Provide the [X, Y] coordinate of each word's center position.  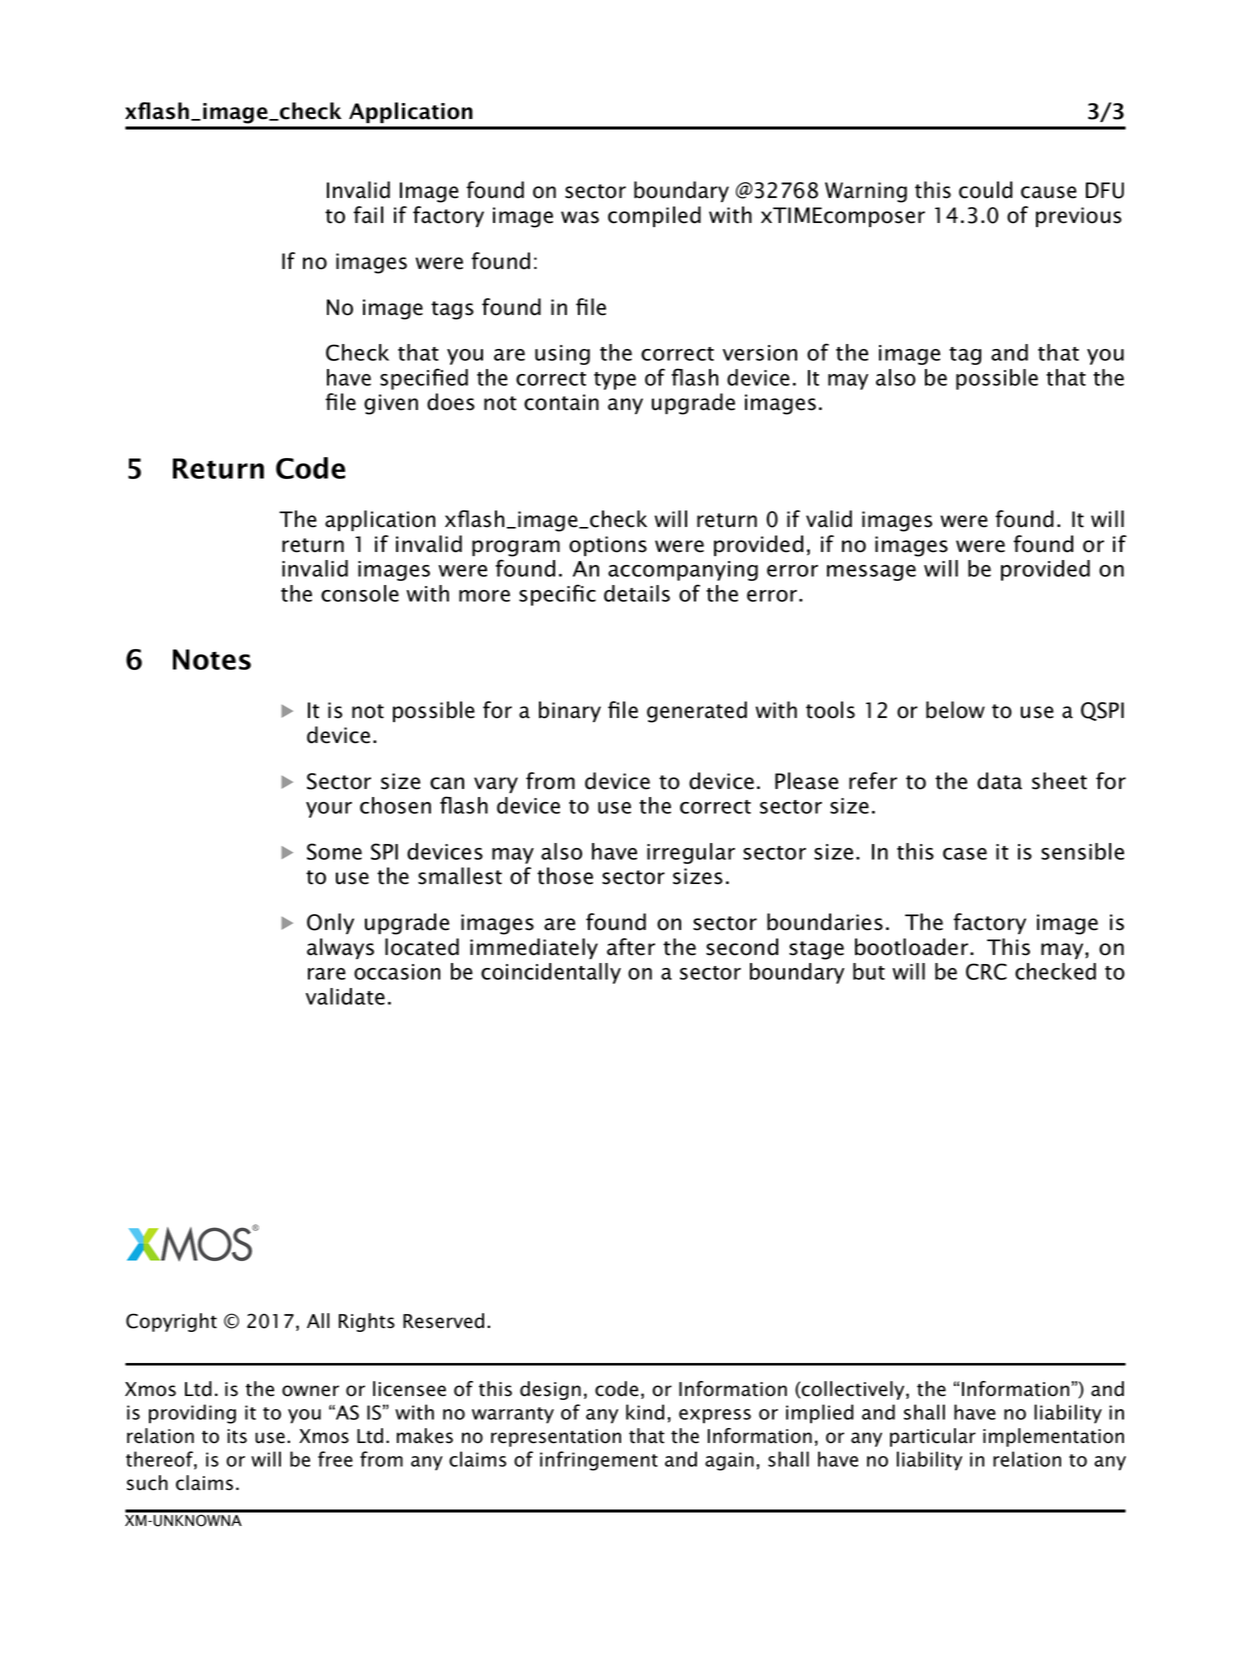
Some [334, 851]
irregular [691, 853]
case [965, 854]
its [237, 1436]
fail [368, 215]
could [986, 190]
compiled [654, 216]
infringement [599, 1461]
